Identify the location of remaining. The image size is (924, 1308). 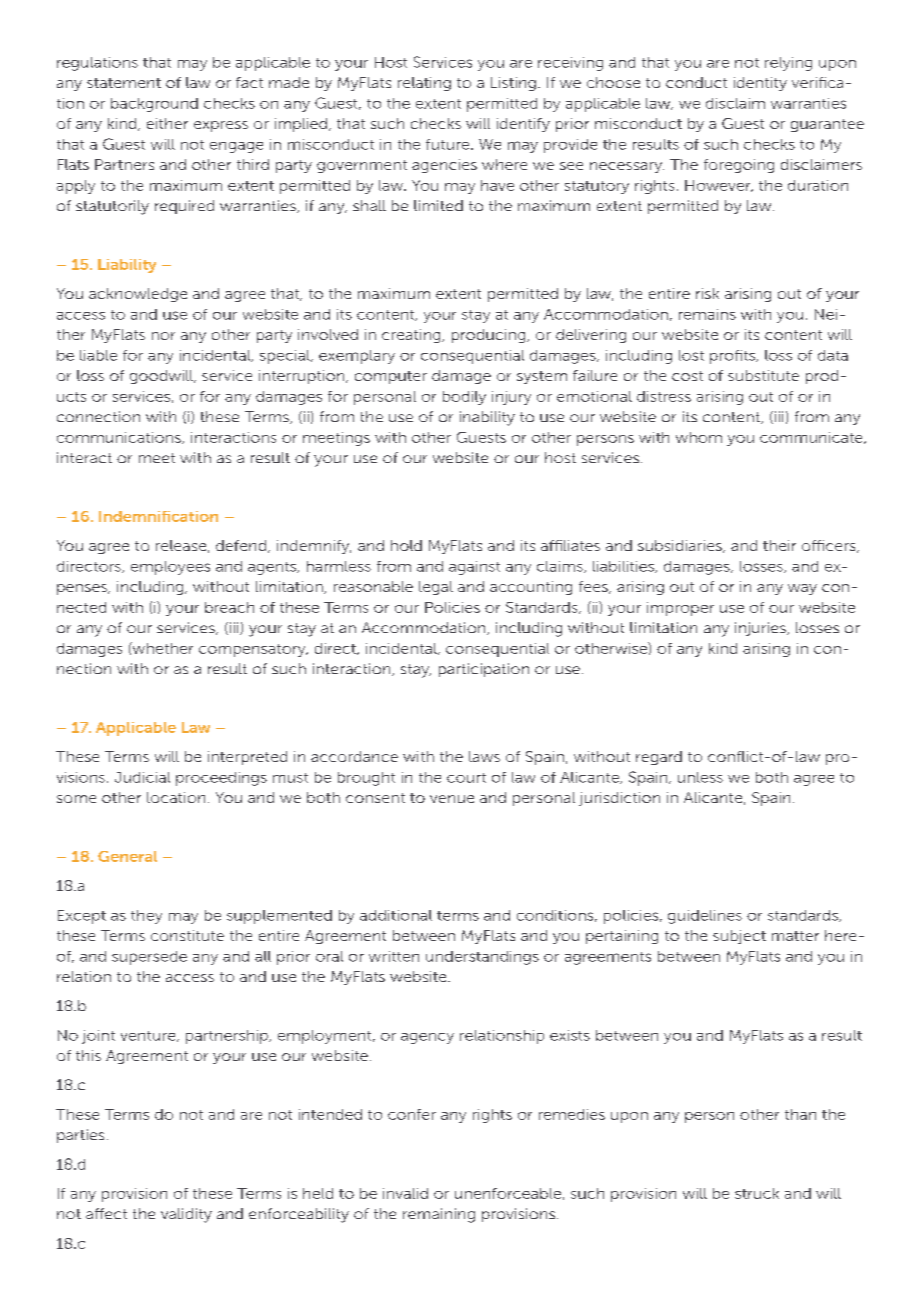
(439, 1215).
